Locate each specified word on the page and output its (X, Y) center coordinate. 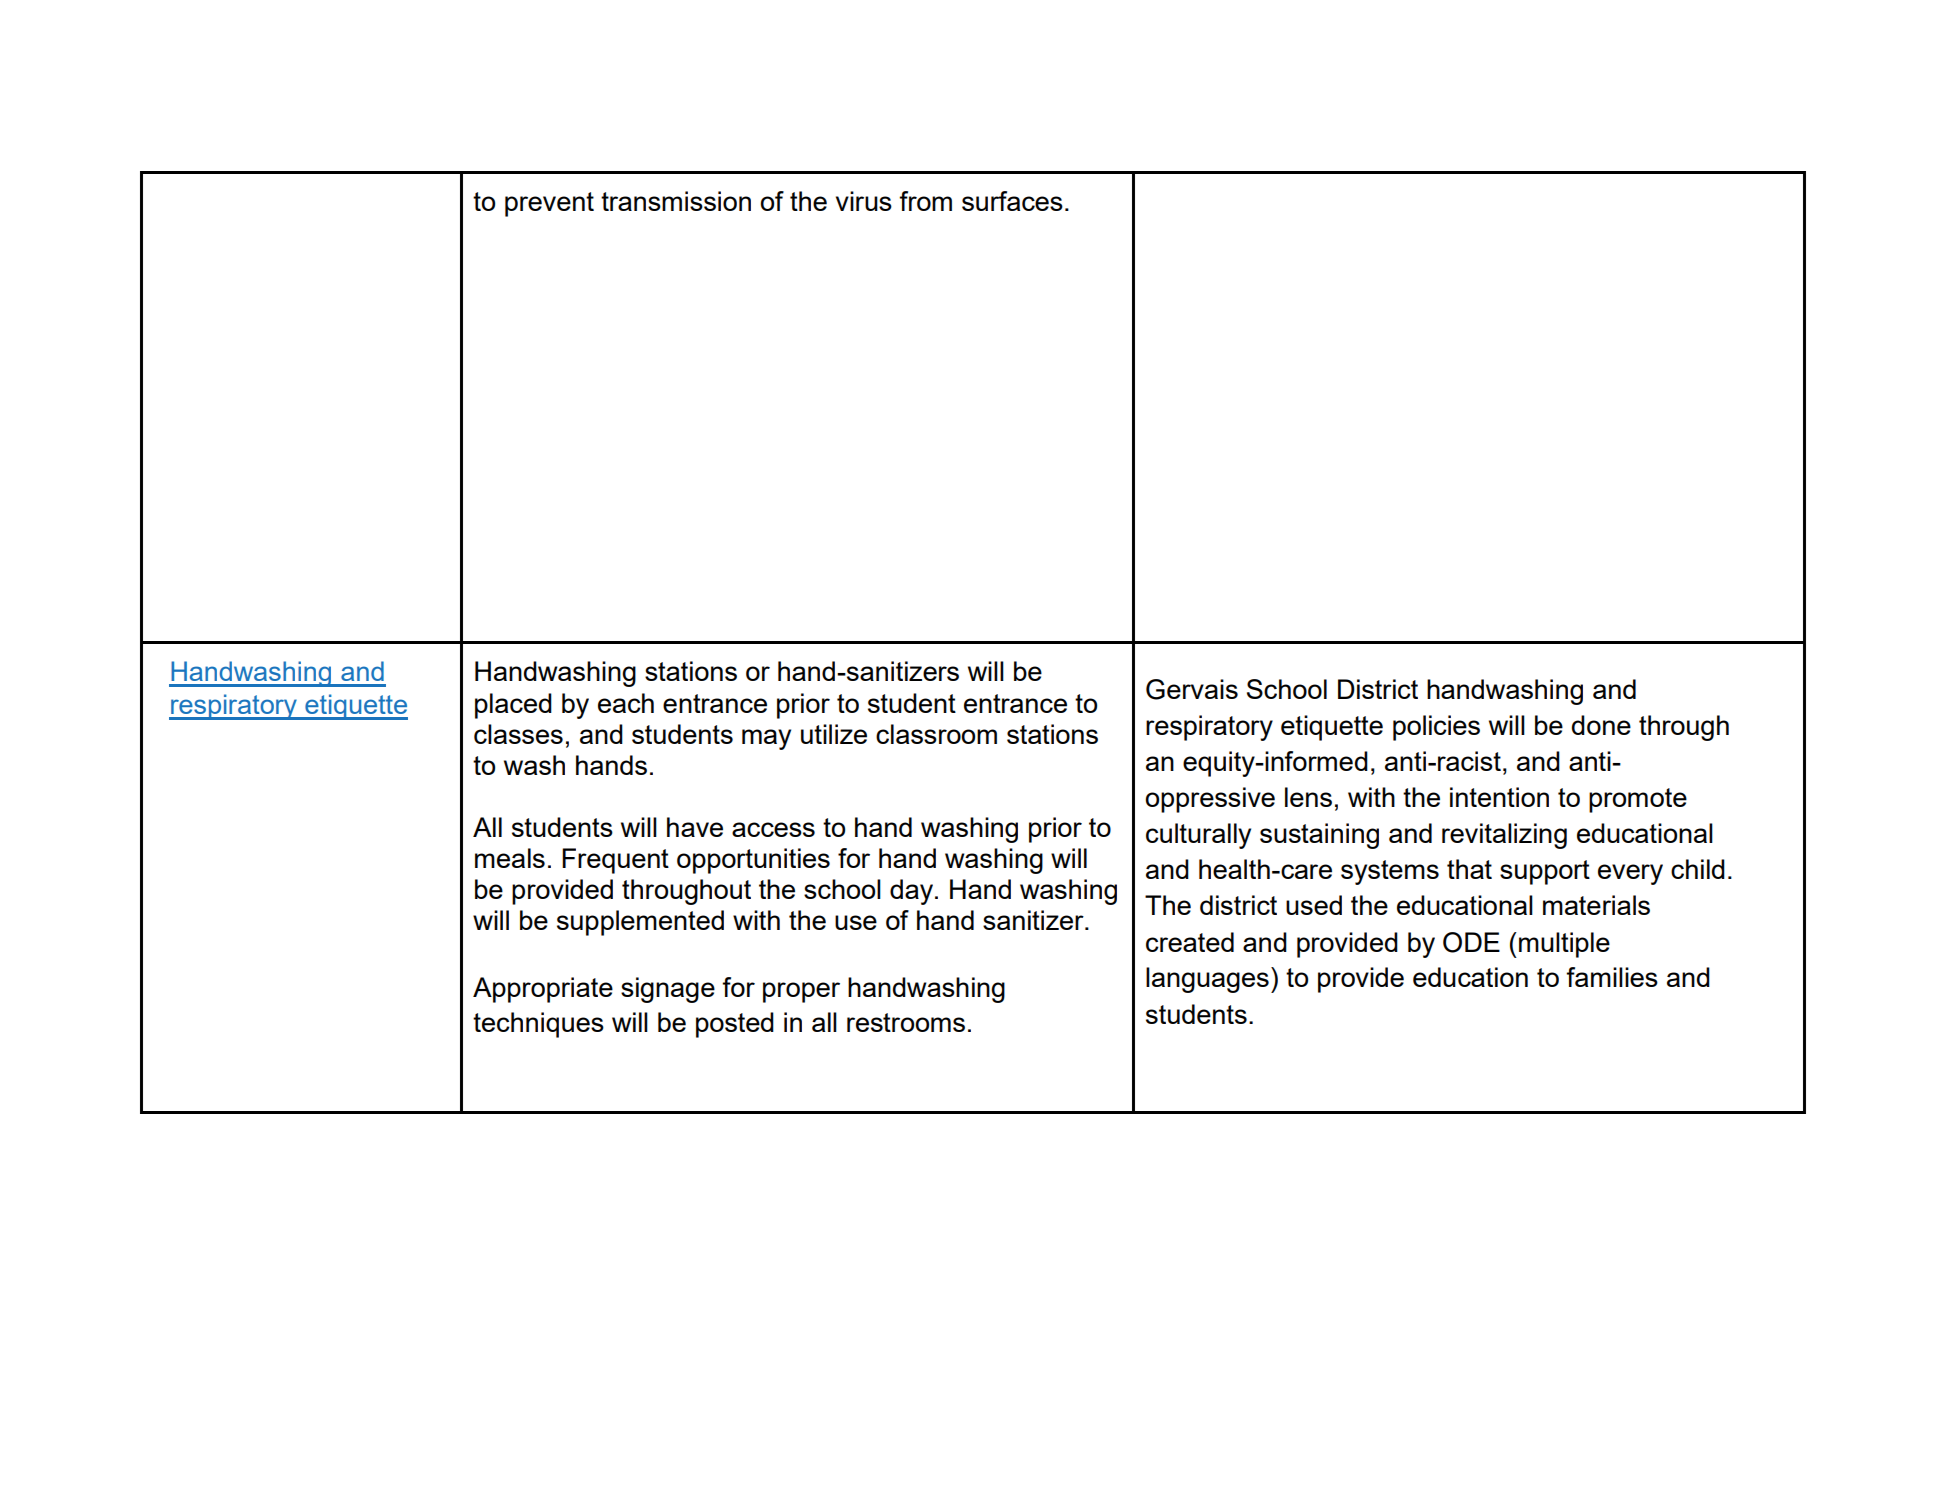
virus (864, 201)
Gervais (1192, 689)
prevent (549, 204)
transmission (676, 201)
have (695, 827)
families (1612, 977)
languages (1207, 980)
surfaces (1012, 201)
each (626, 703)
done (1601, 725)
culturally (1198, 836)
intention (1499, 797)
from (925, 201)
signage (668, 990)
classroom (936, 734)
